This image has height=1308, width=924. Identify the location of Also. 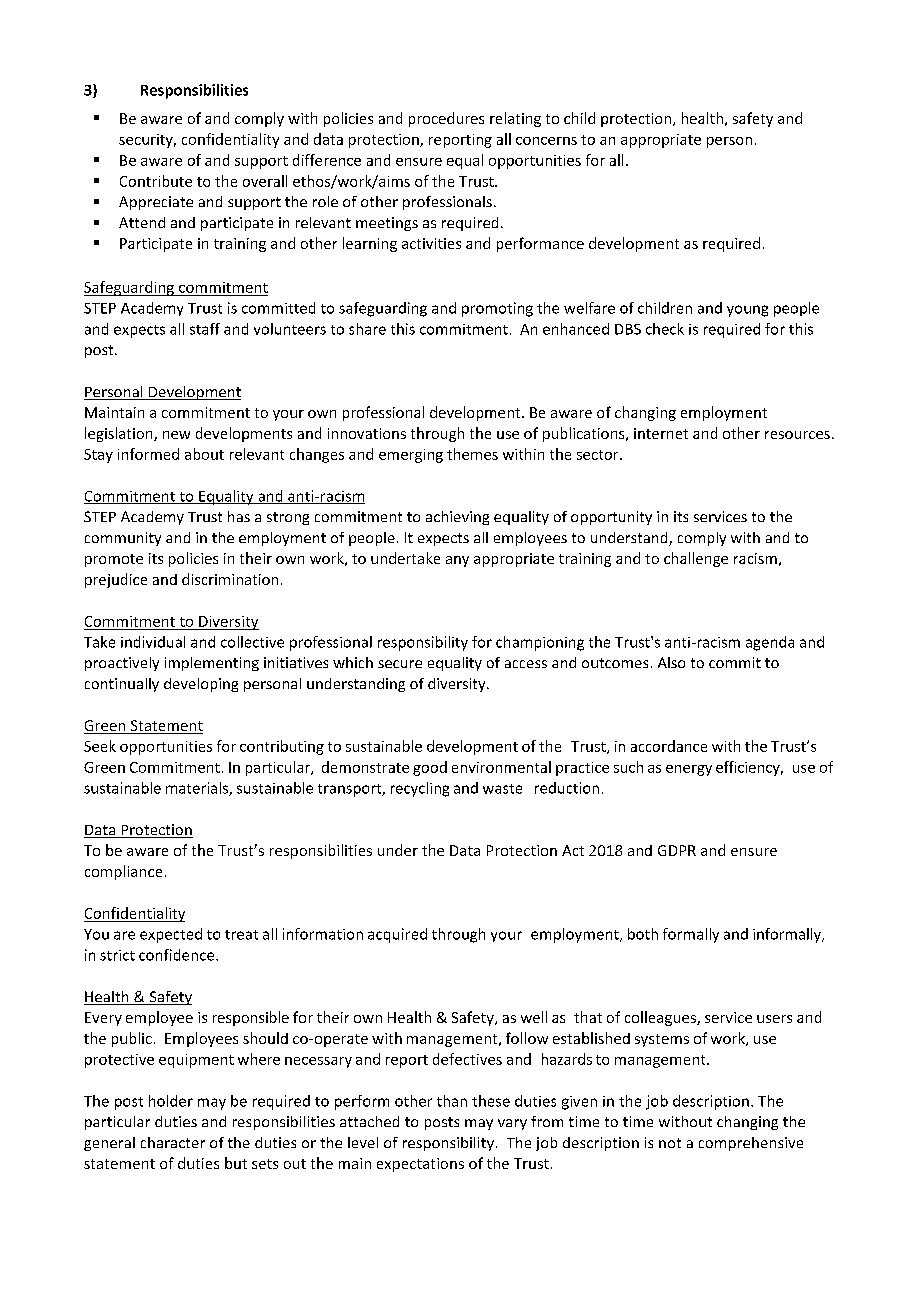
(671, 662).
